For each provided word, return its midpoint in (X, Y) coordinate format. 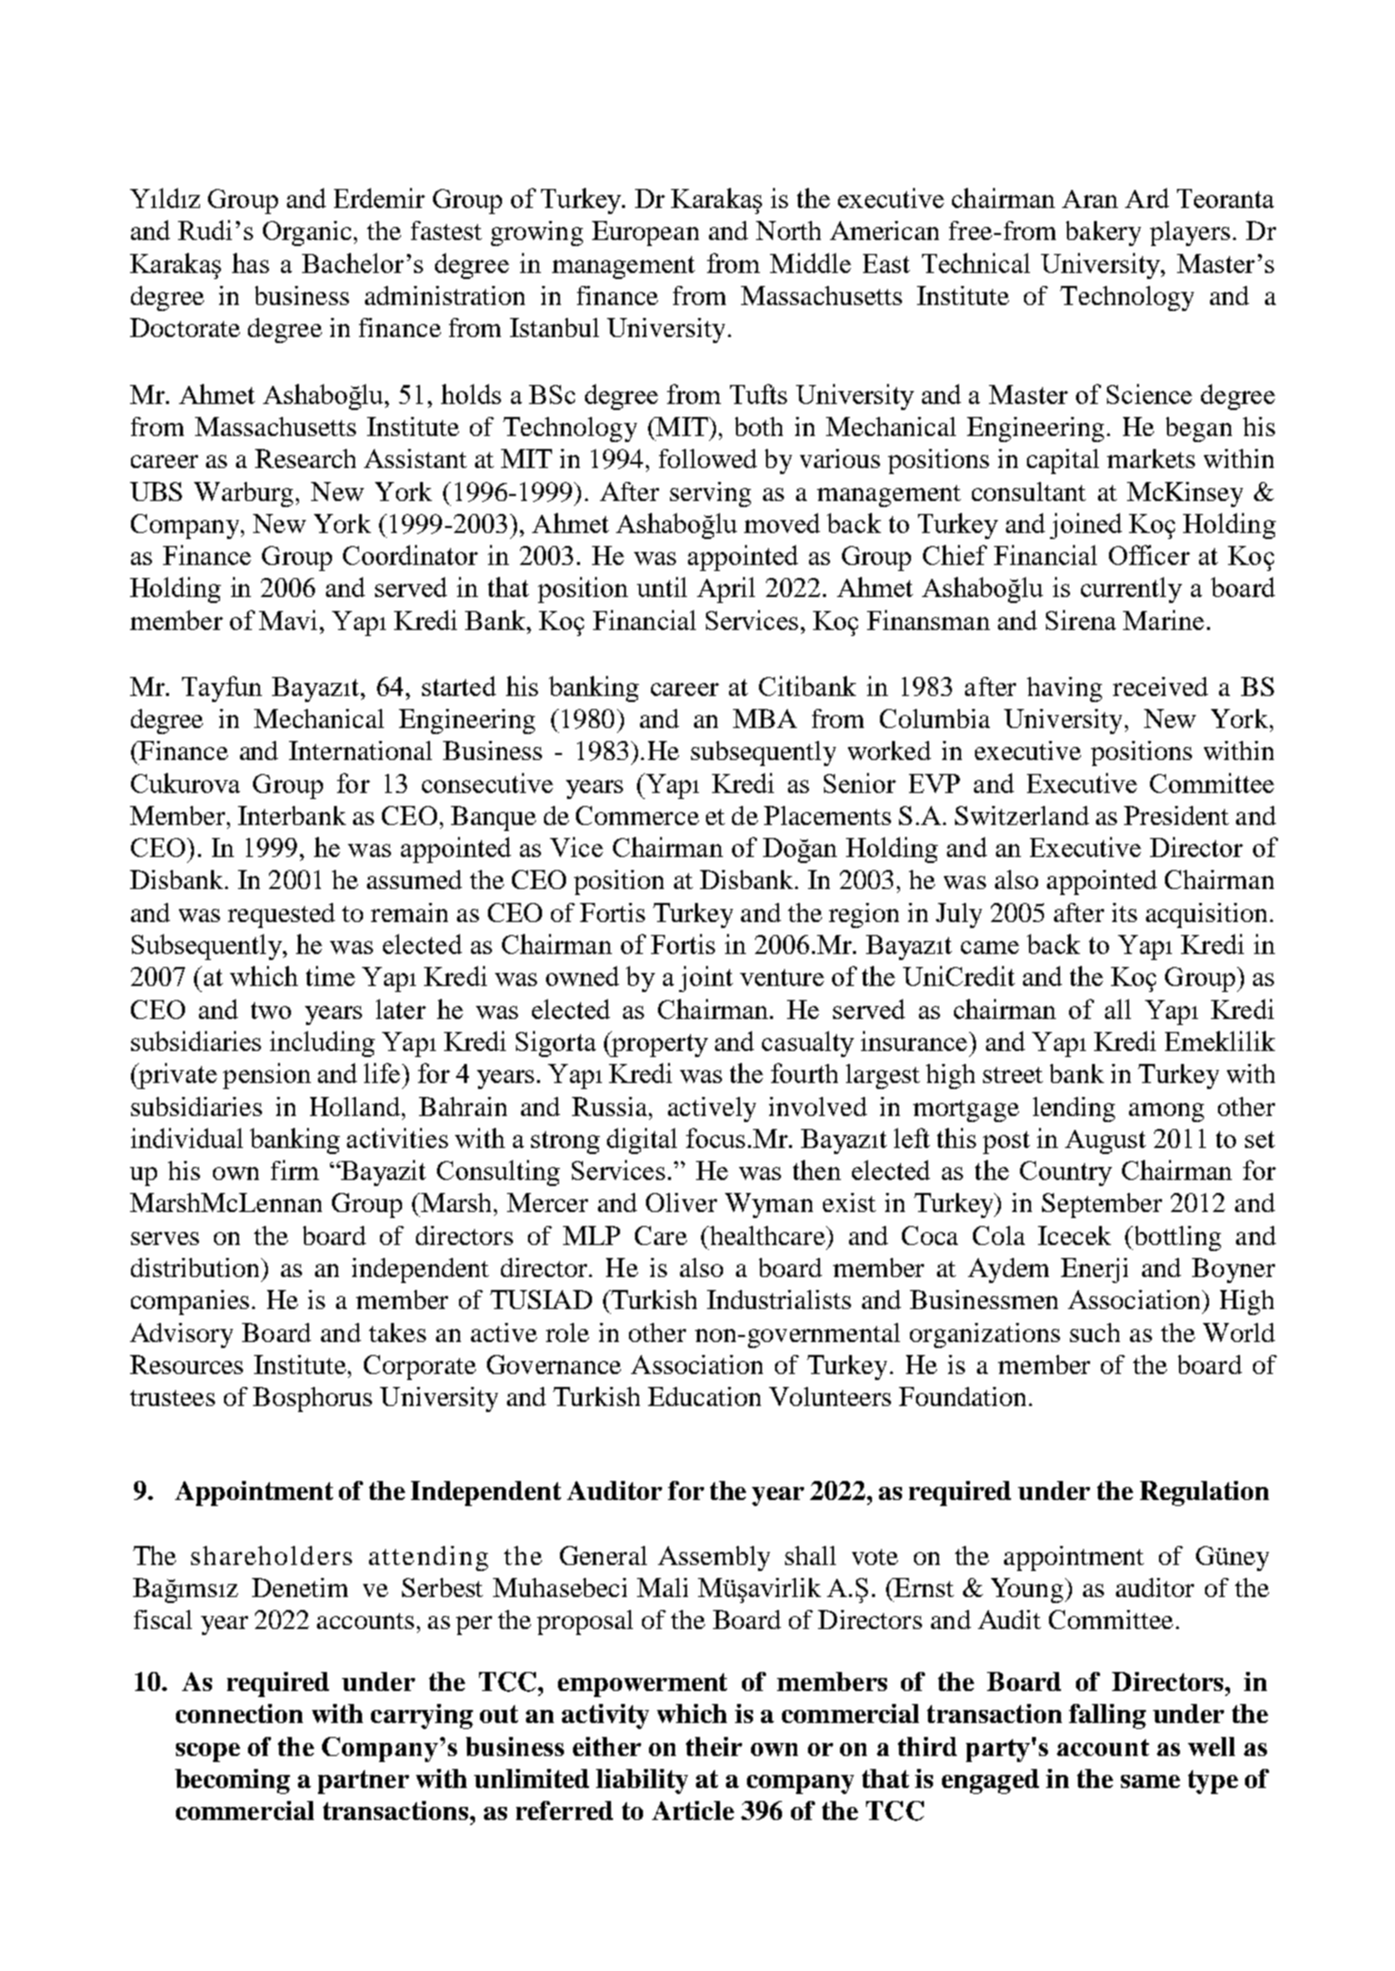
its (1124, 912)
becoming (232, 1781)
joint (706, 979)
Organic (307, 233)
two (271, 1010)
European (645, 233)
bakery (1103, 233)
